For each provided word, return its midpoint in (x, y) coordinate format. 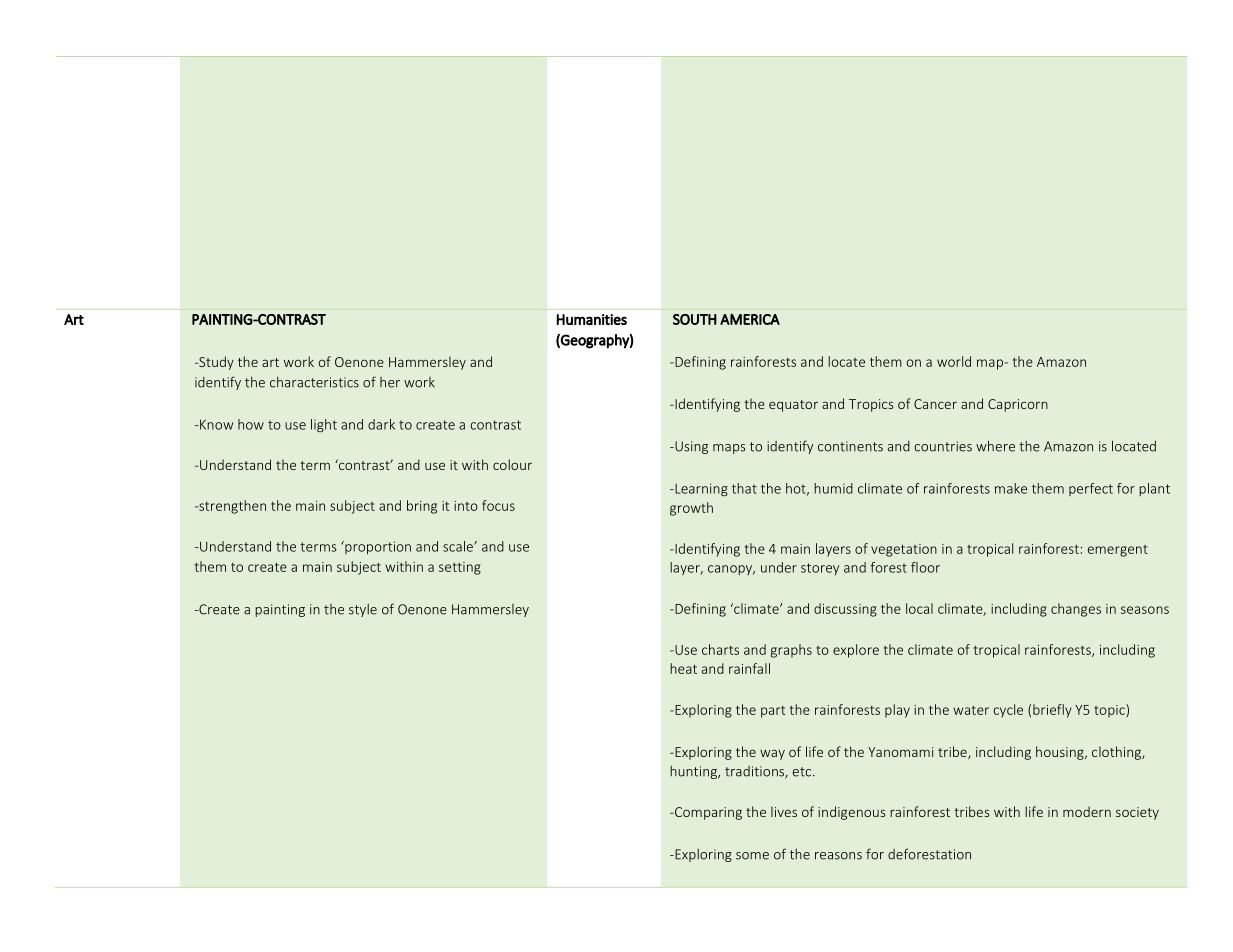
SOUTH (695, 319)
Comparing (707, 813)
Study (215, 363)
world (954, 361)
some (752, 856)
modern (1087, 811)
